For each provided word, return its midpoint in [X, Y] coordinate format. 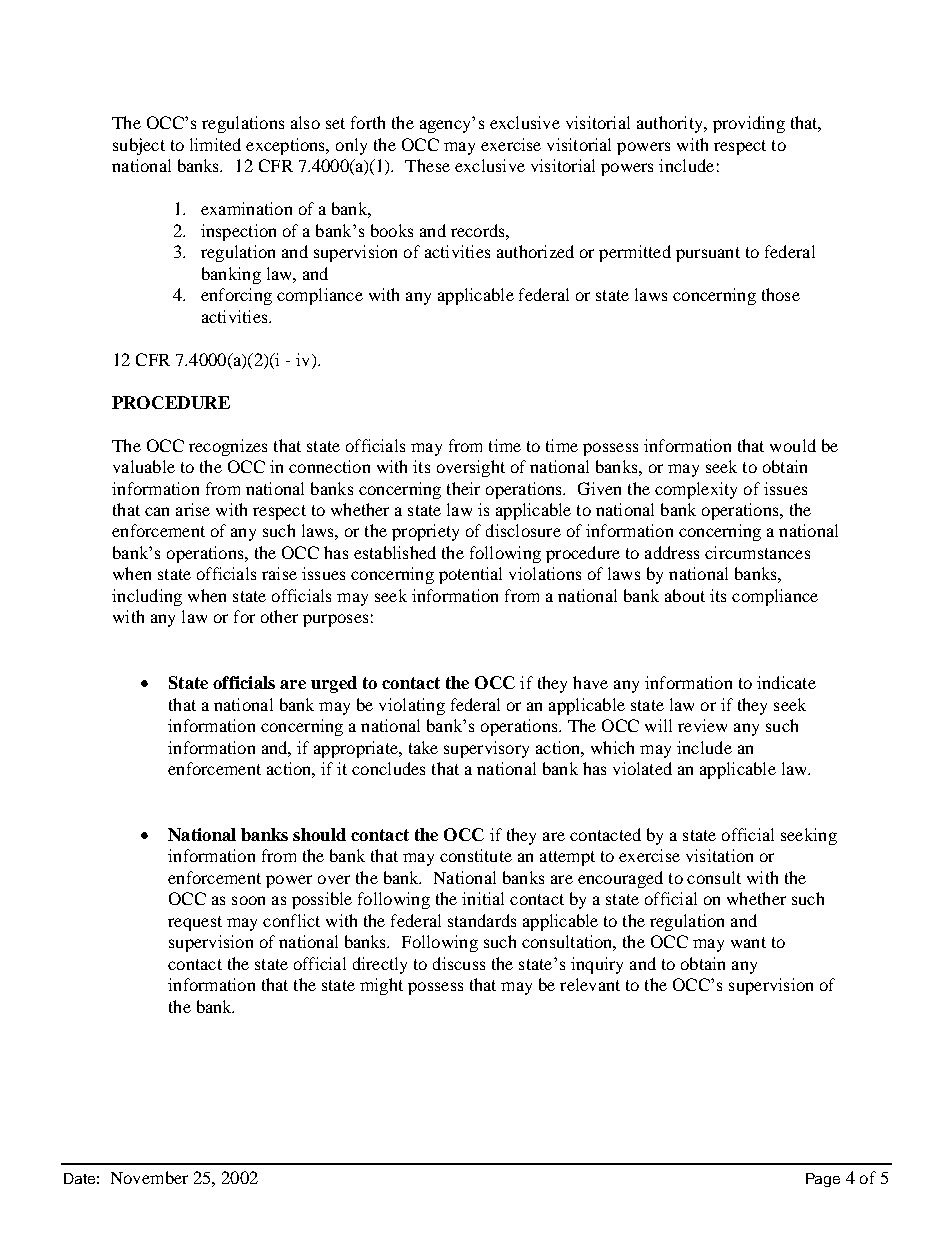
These [427, 165]
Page [823, 1180]
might [381, 986]
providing [749, 124]
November [149, 1177]
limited [215, 144]
